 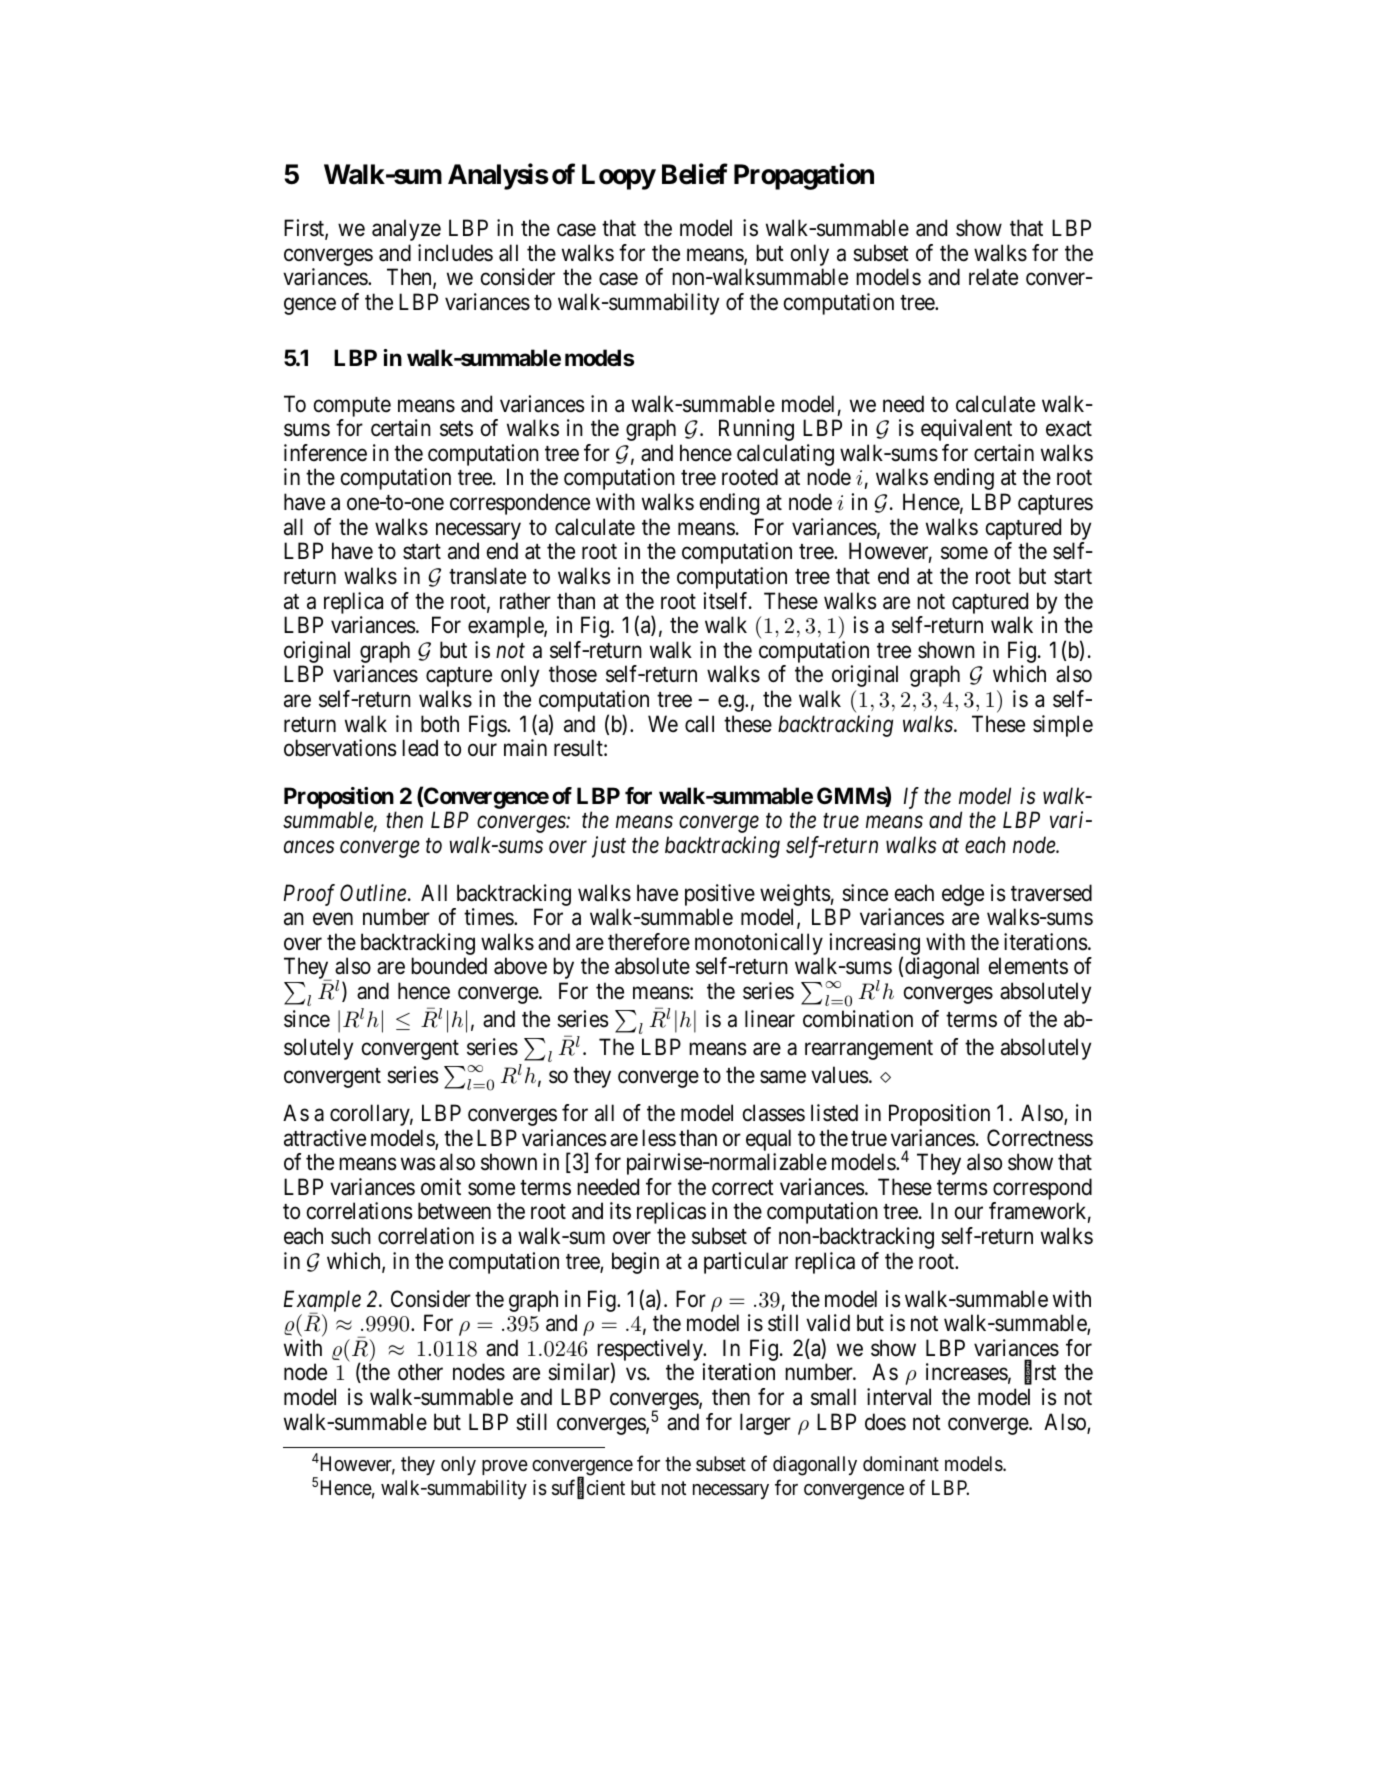 What do you see at coordinates (1028, 966) in the screenshot?
I see `elements` at bounding box center [1028, 966].
